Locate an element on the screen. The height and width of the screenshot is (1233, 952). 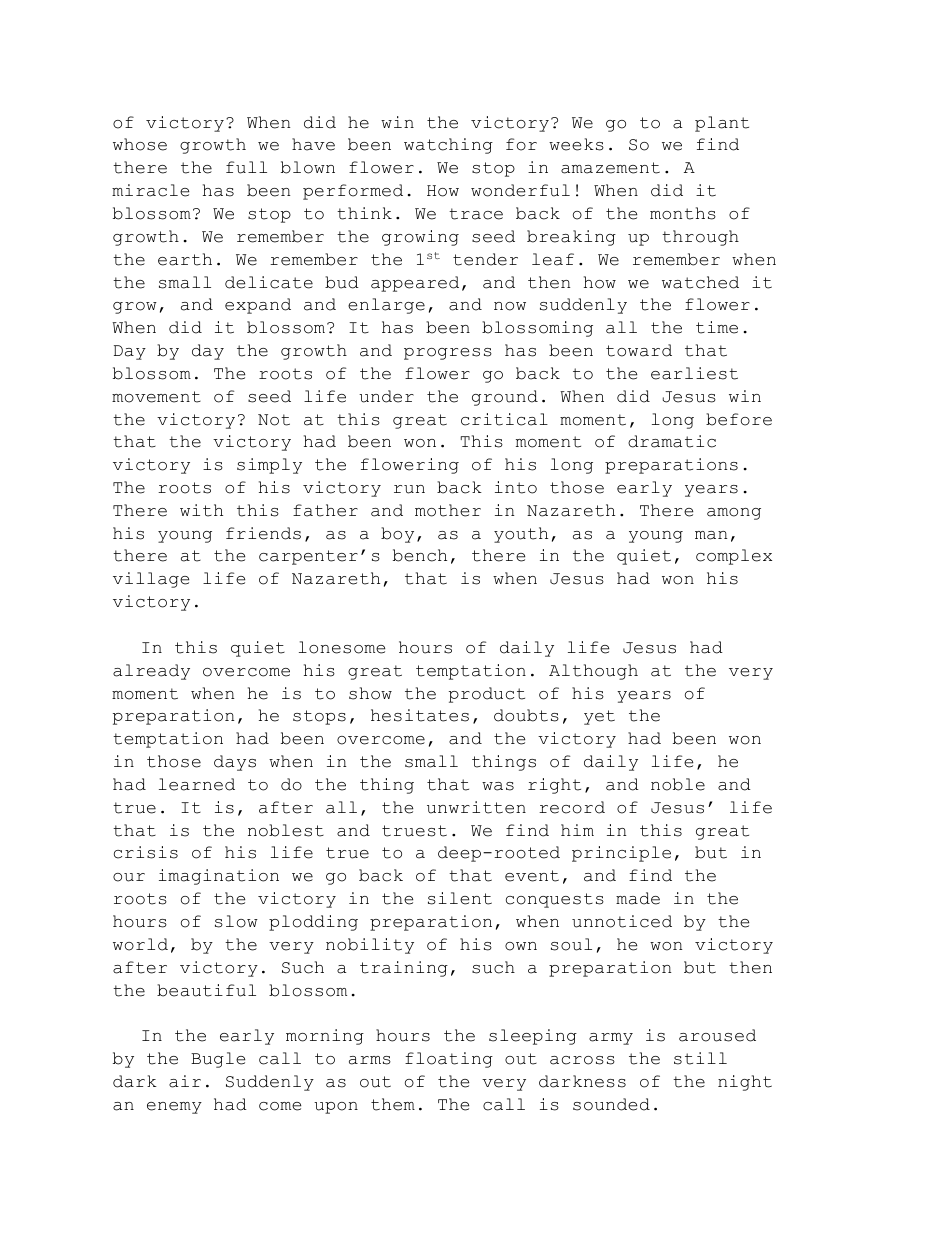
bench is located at coordinates (420, 555).
